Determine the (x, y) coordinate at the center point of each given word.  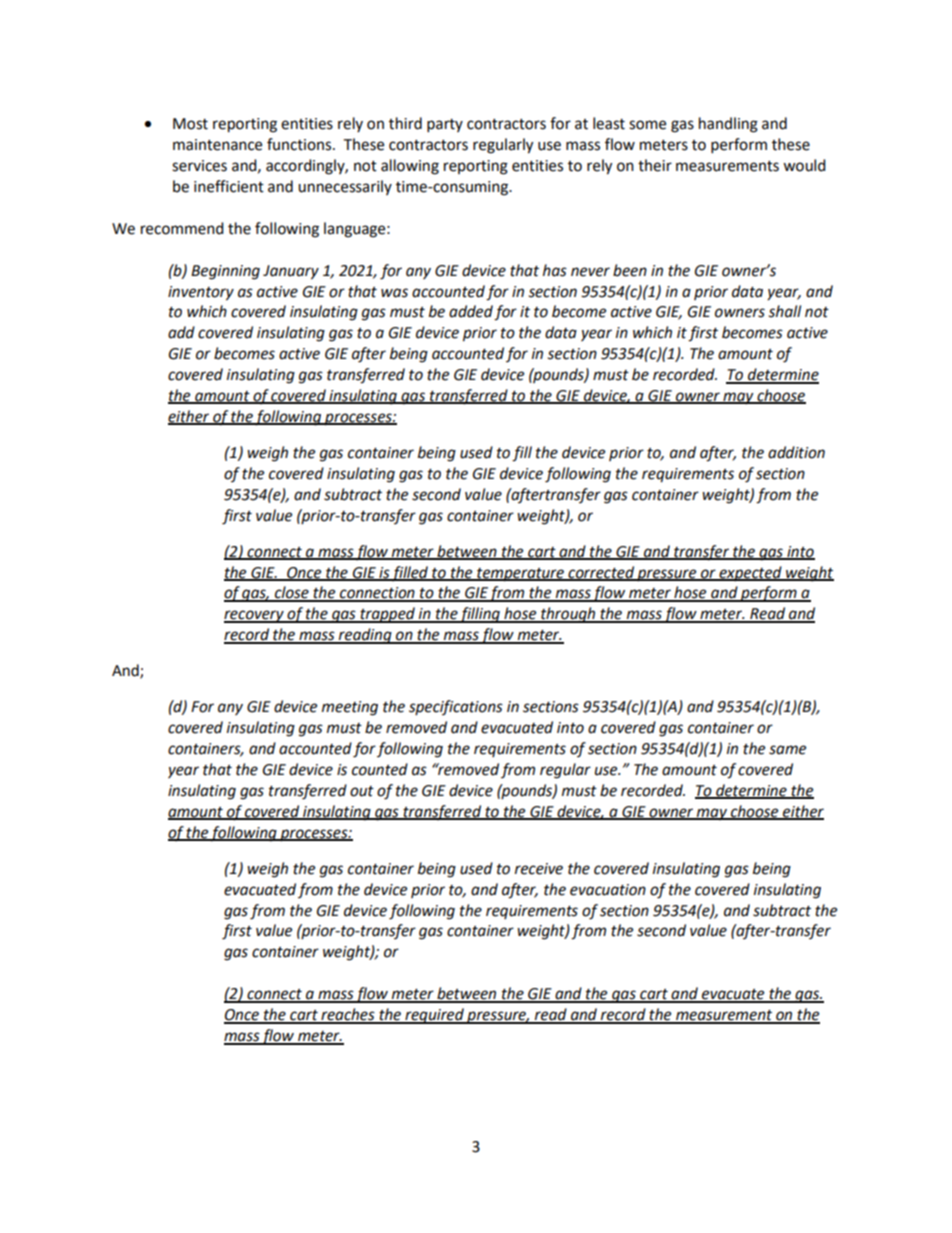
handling (728, 125)
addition (796, 452)
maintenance (217, 145)
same (787, 750)
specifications (456, 707)
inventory (201, 293)
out (362, 791)
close (292, 593)
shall (784, 311)
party (445, 126)
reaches (348, 1015)
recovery (255, 616)
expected (750, 573)
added (471, 311)
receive (539, 869)
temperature (520, 575)
